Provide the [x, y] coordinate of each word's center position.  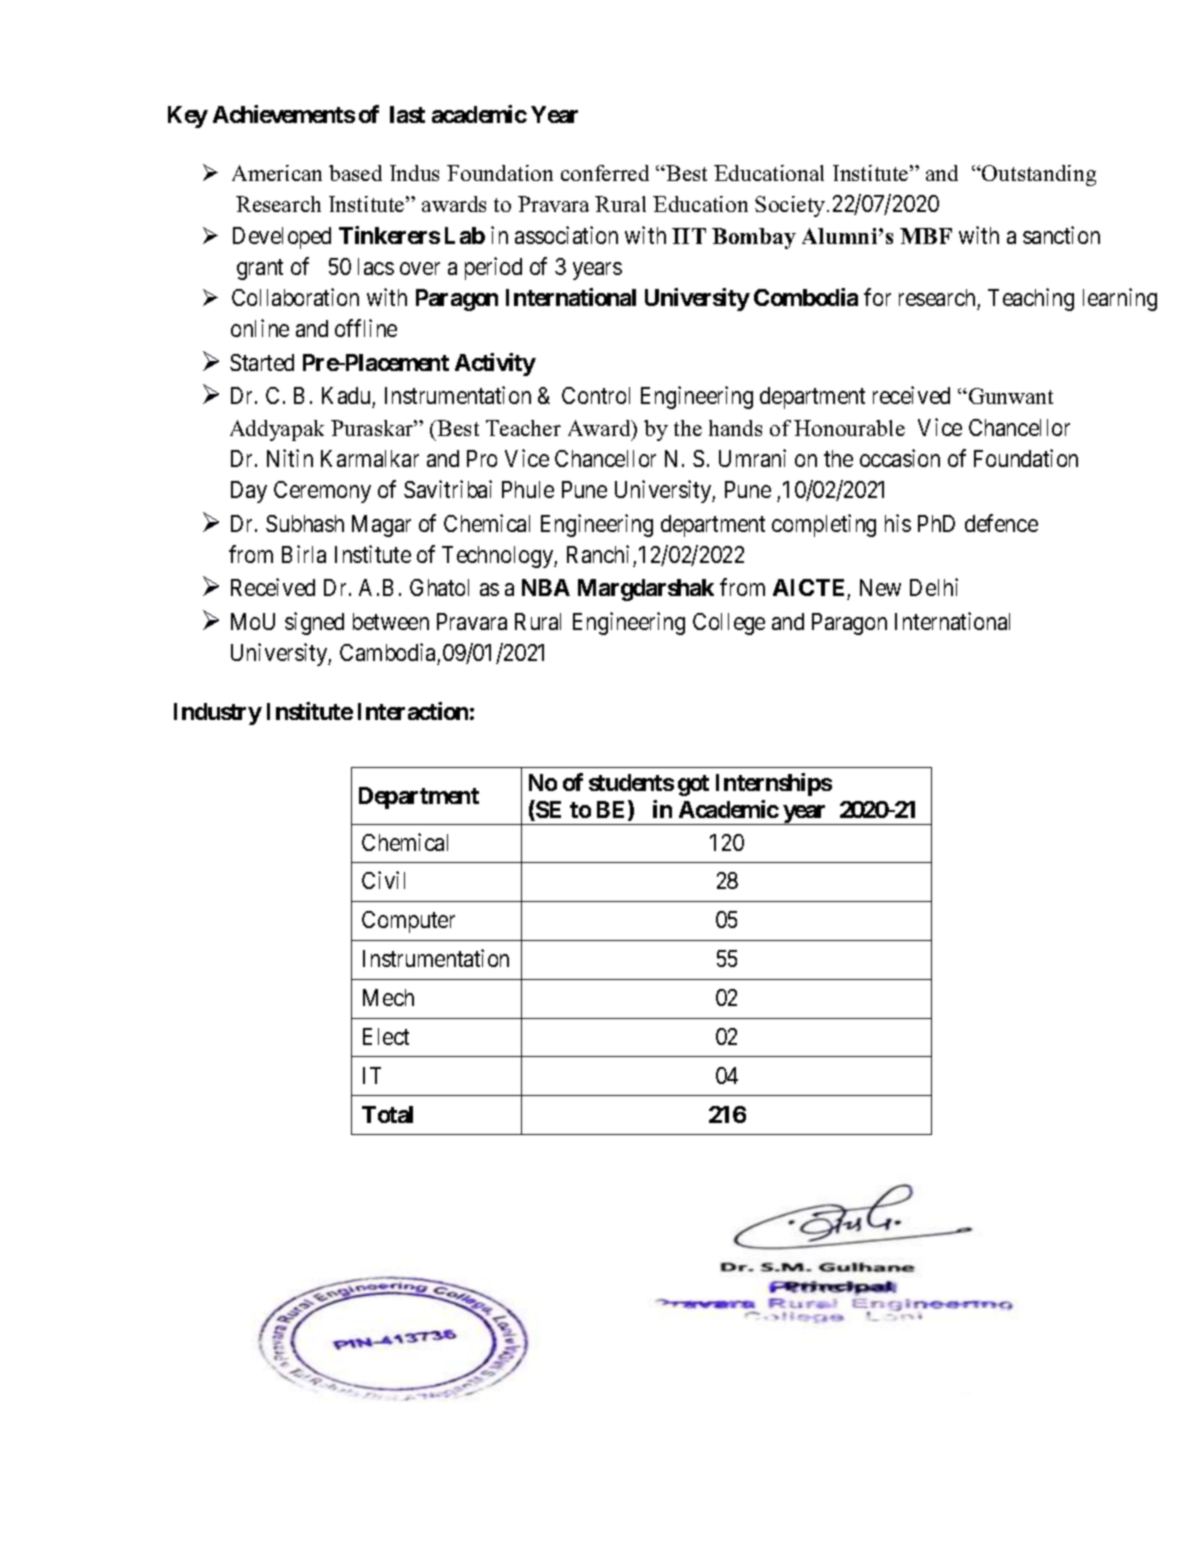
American [277, 173]
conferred [605, 173]
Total [387, 1114]
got [693, 785]
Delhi [934, 587]
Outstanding [1038, 175]
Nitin [290, 458]
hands [735, 428]
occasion [900, 458]
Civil [383, 880]
